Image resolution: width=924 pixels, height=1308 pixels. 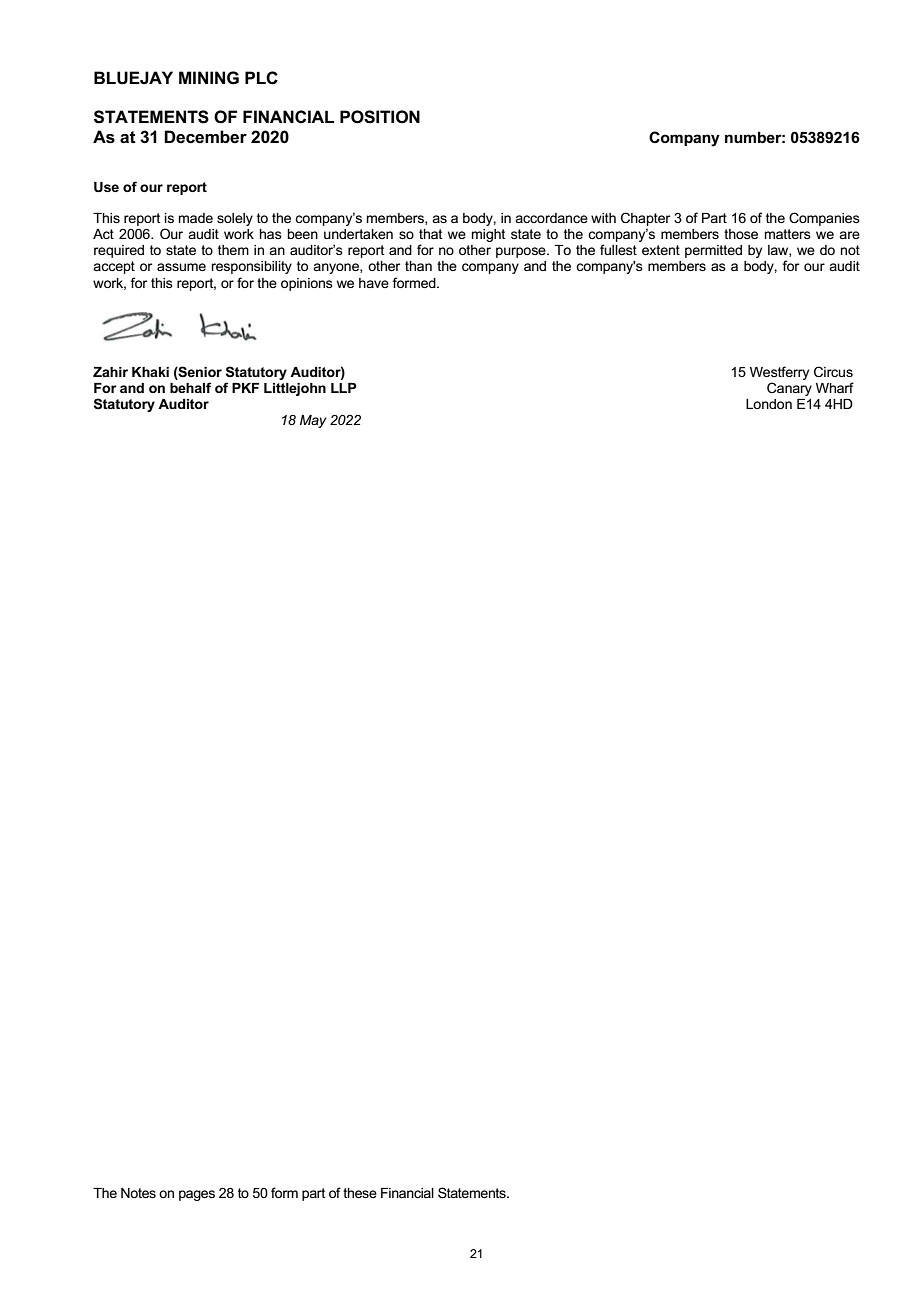 What do you see at coordinates (380, 117) in the document?
I see `POSITION` at bounding box center [380, 117].
